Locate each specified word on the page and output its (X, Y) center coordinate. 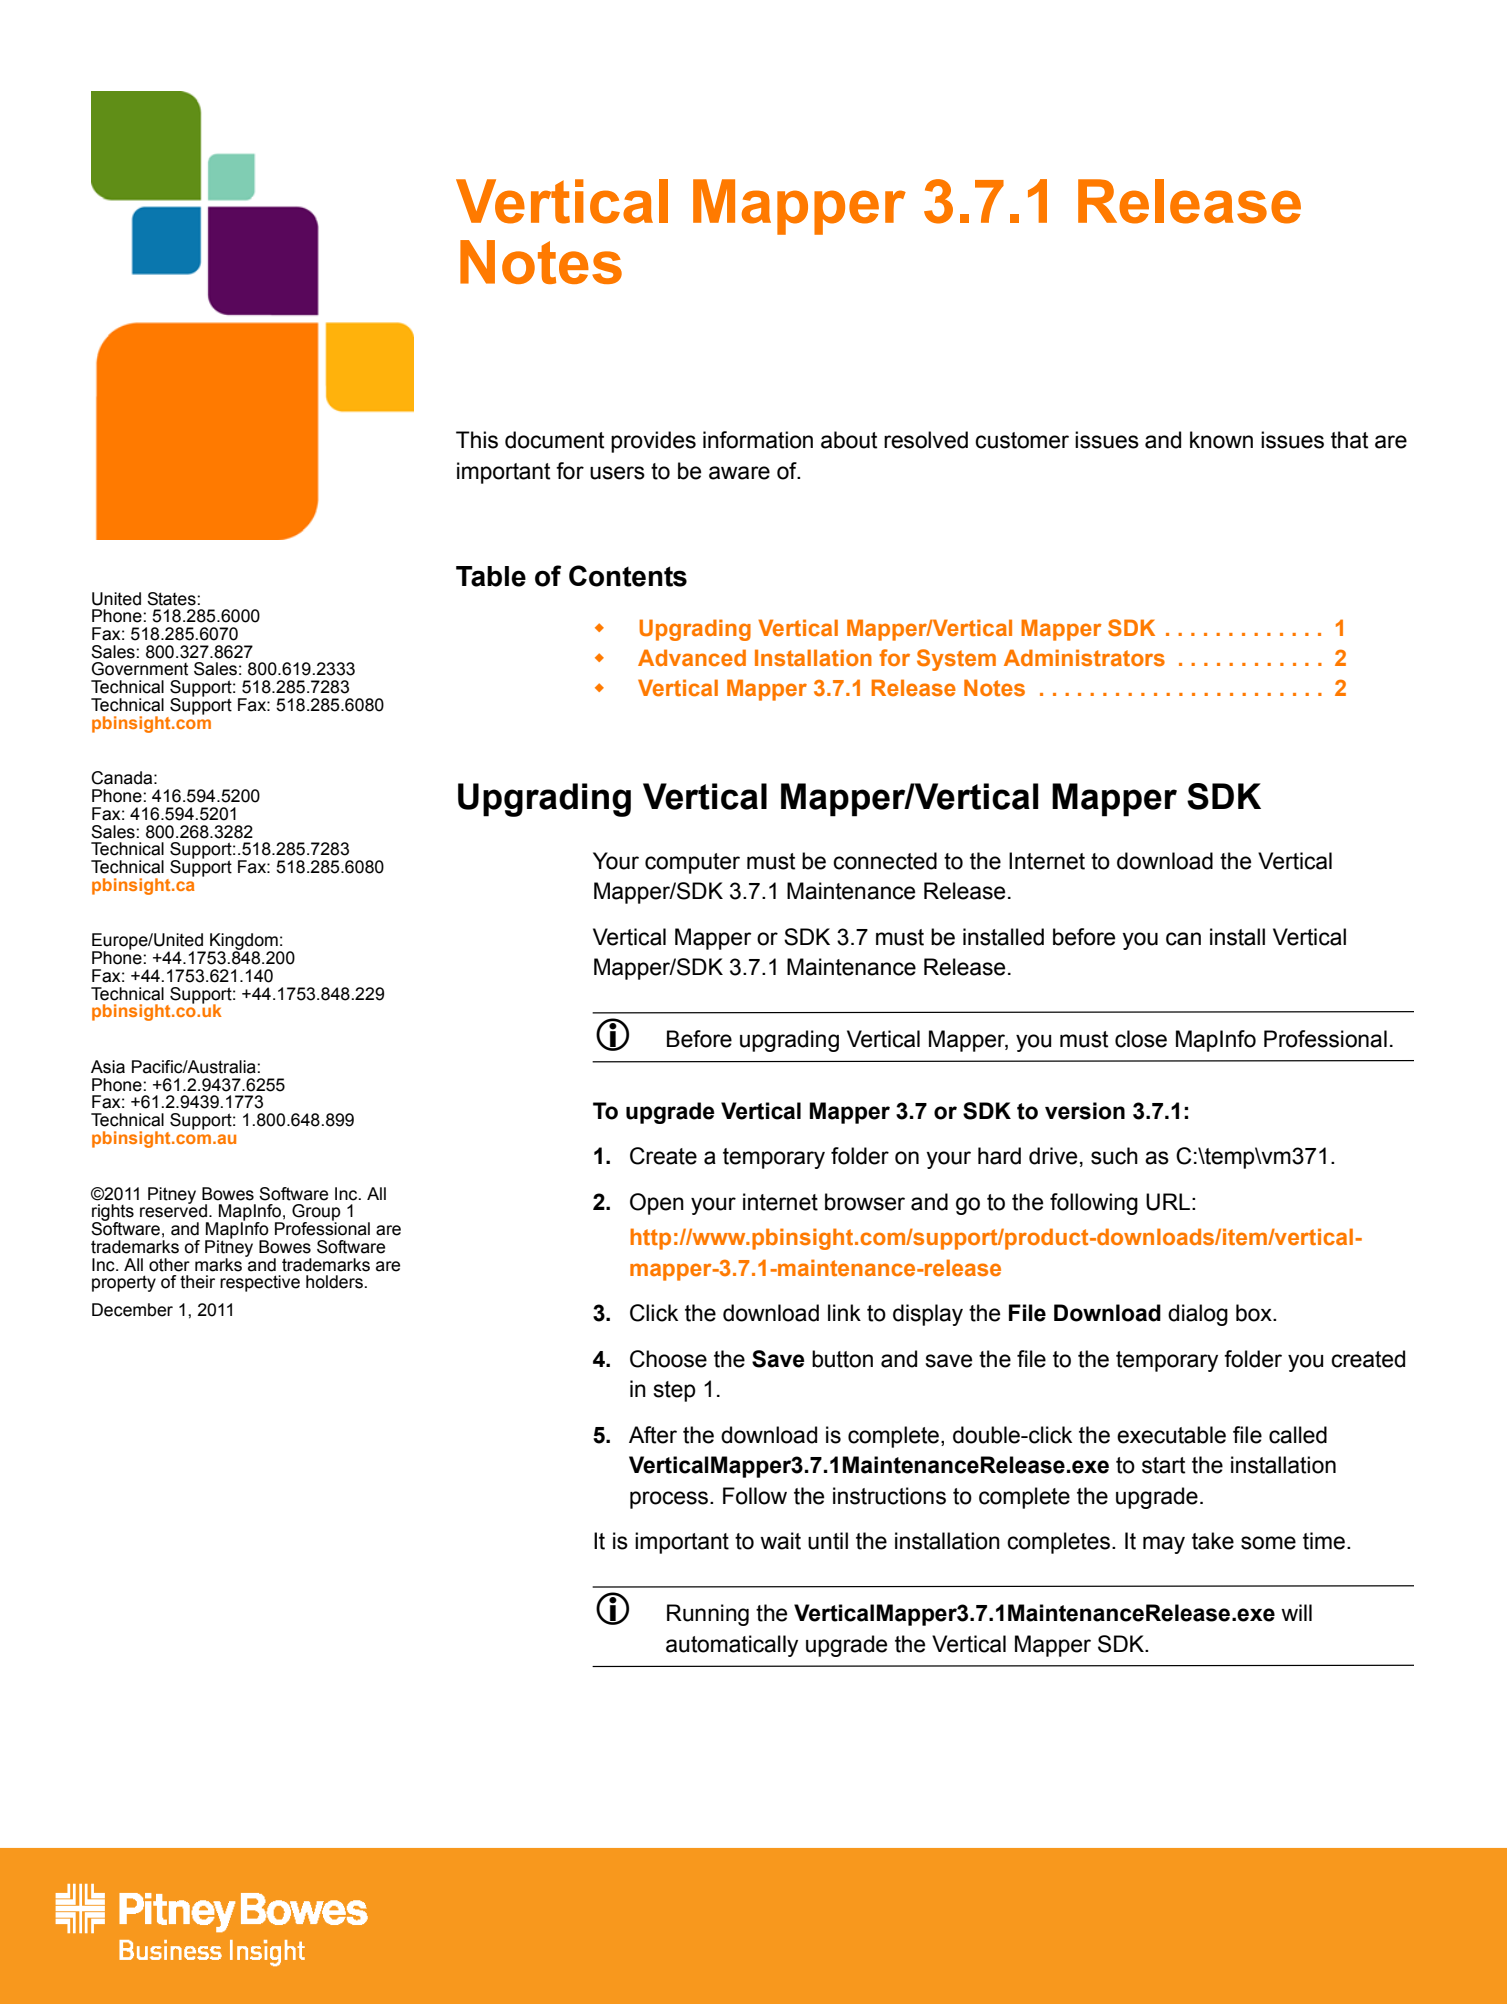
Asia (108, 1067)
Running (708, 1615)
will (1296, 1612)
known (1221, 440)
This (477, 440)
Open (657, 1204)
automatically (732, 1646)
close (1141, 1039)
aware (739, 473)
